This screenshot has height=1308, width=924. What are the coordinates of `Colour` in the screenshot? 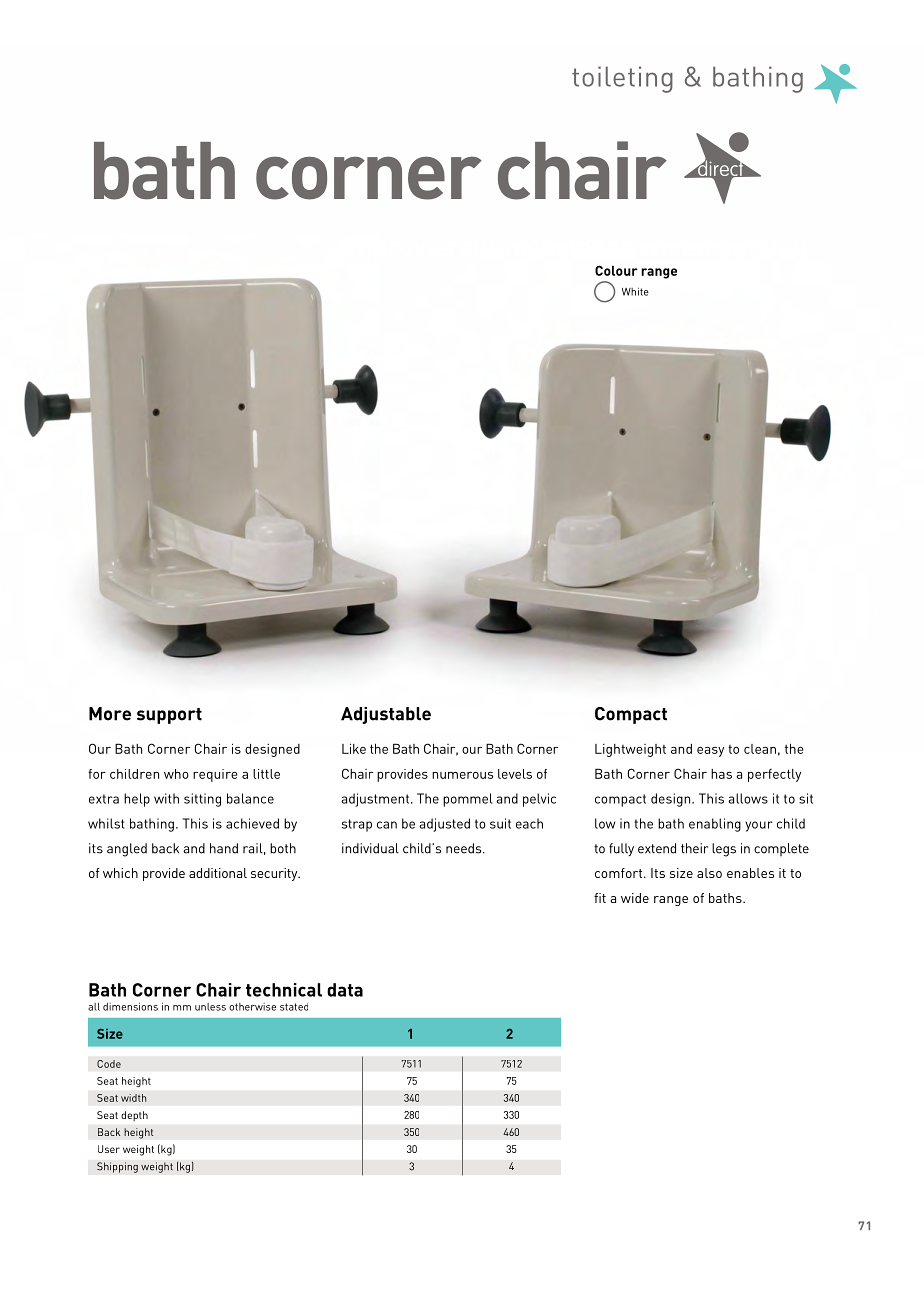 It's located at (616, 270).
